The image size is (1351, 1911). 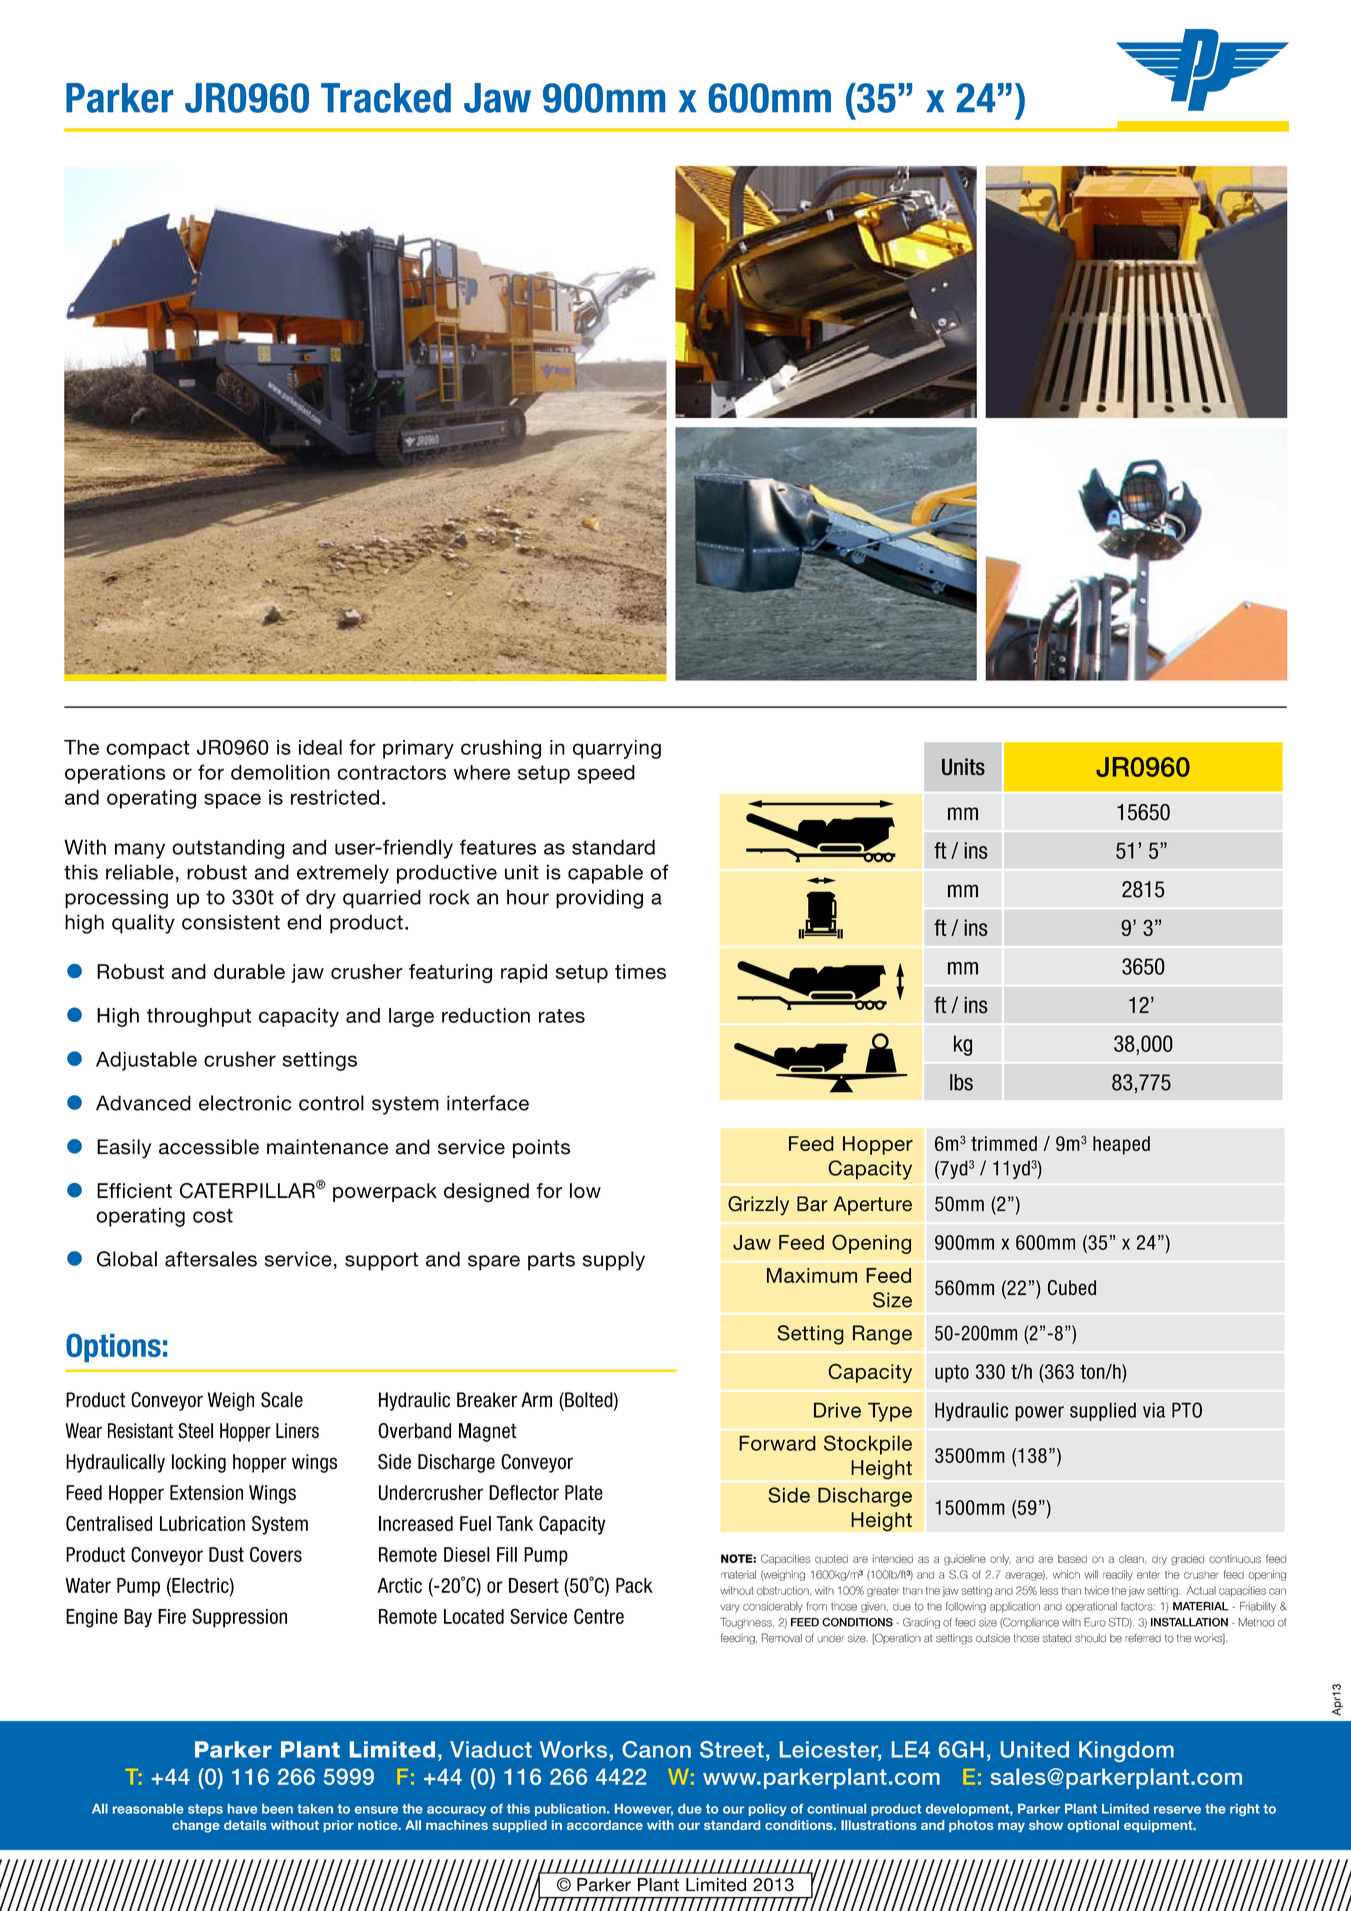 What do you see at coordinates (961, 1082) in the page?
I see `lbs` at bounding box center [961, 1082].
